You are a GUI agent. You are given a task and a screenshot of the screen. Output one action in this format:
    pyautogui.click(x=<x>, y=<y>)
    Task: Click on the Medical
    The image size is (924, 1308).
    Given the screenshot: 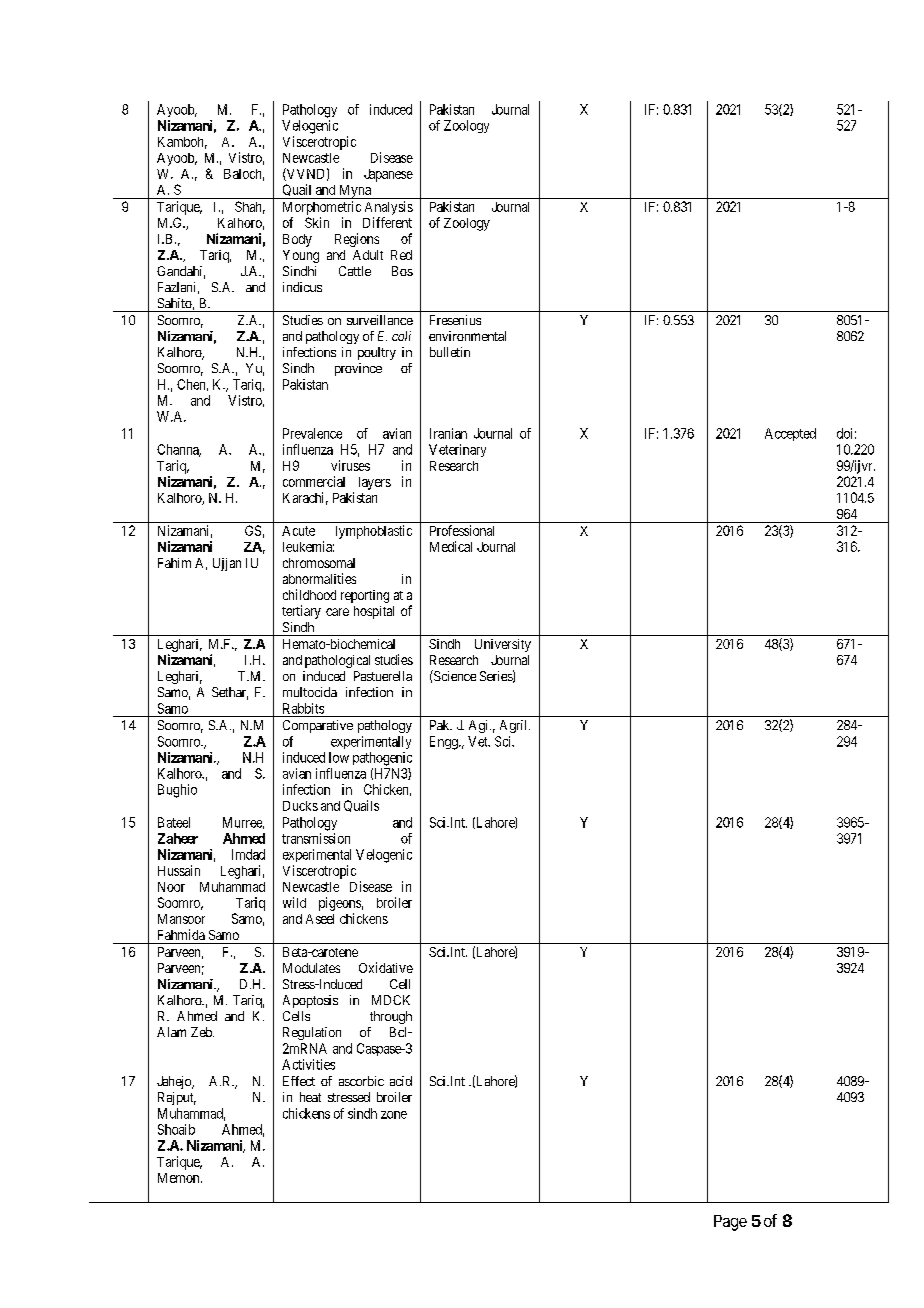 What is the action you would take?
    pyautogui.click(x=451, y=546)
